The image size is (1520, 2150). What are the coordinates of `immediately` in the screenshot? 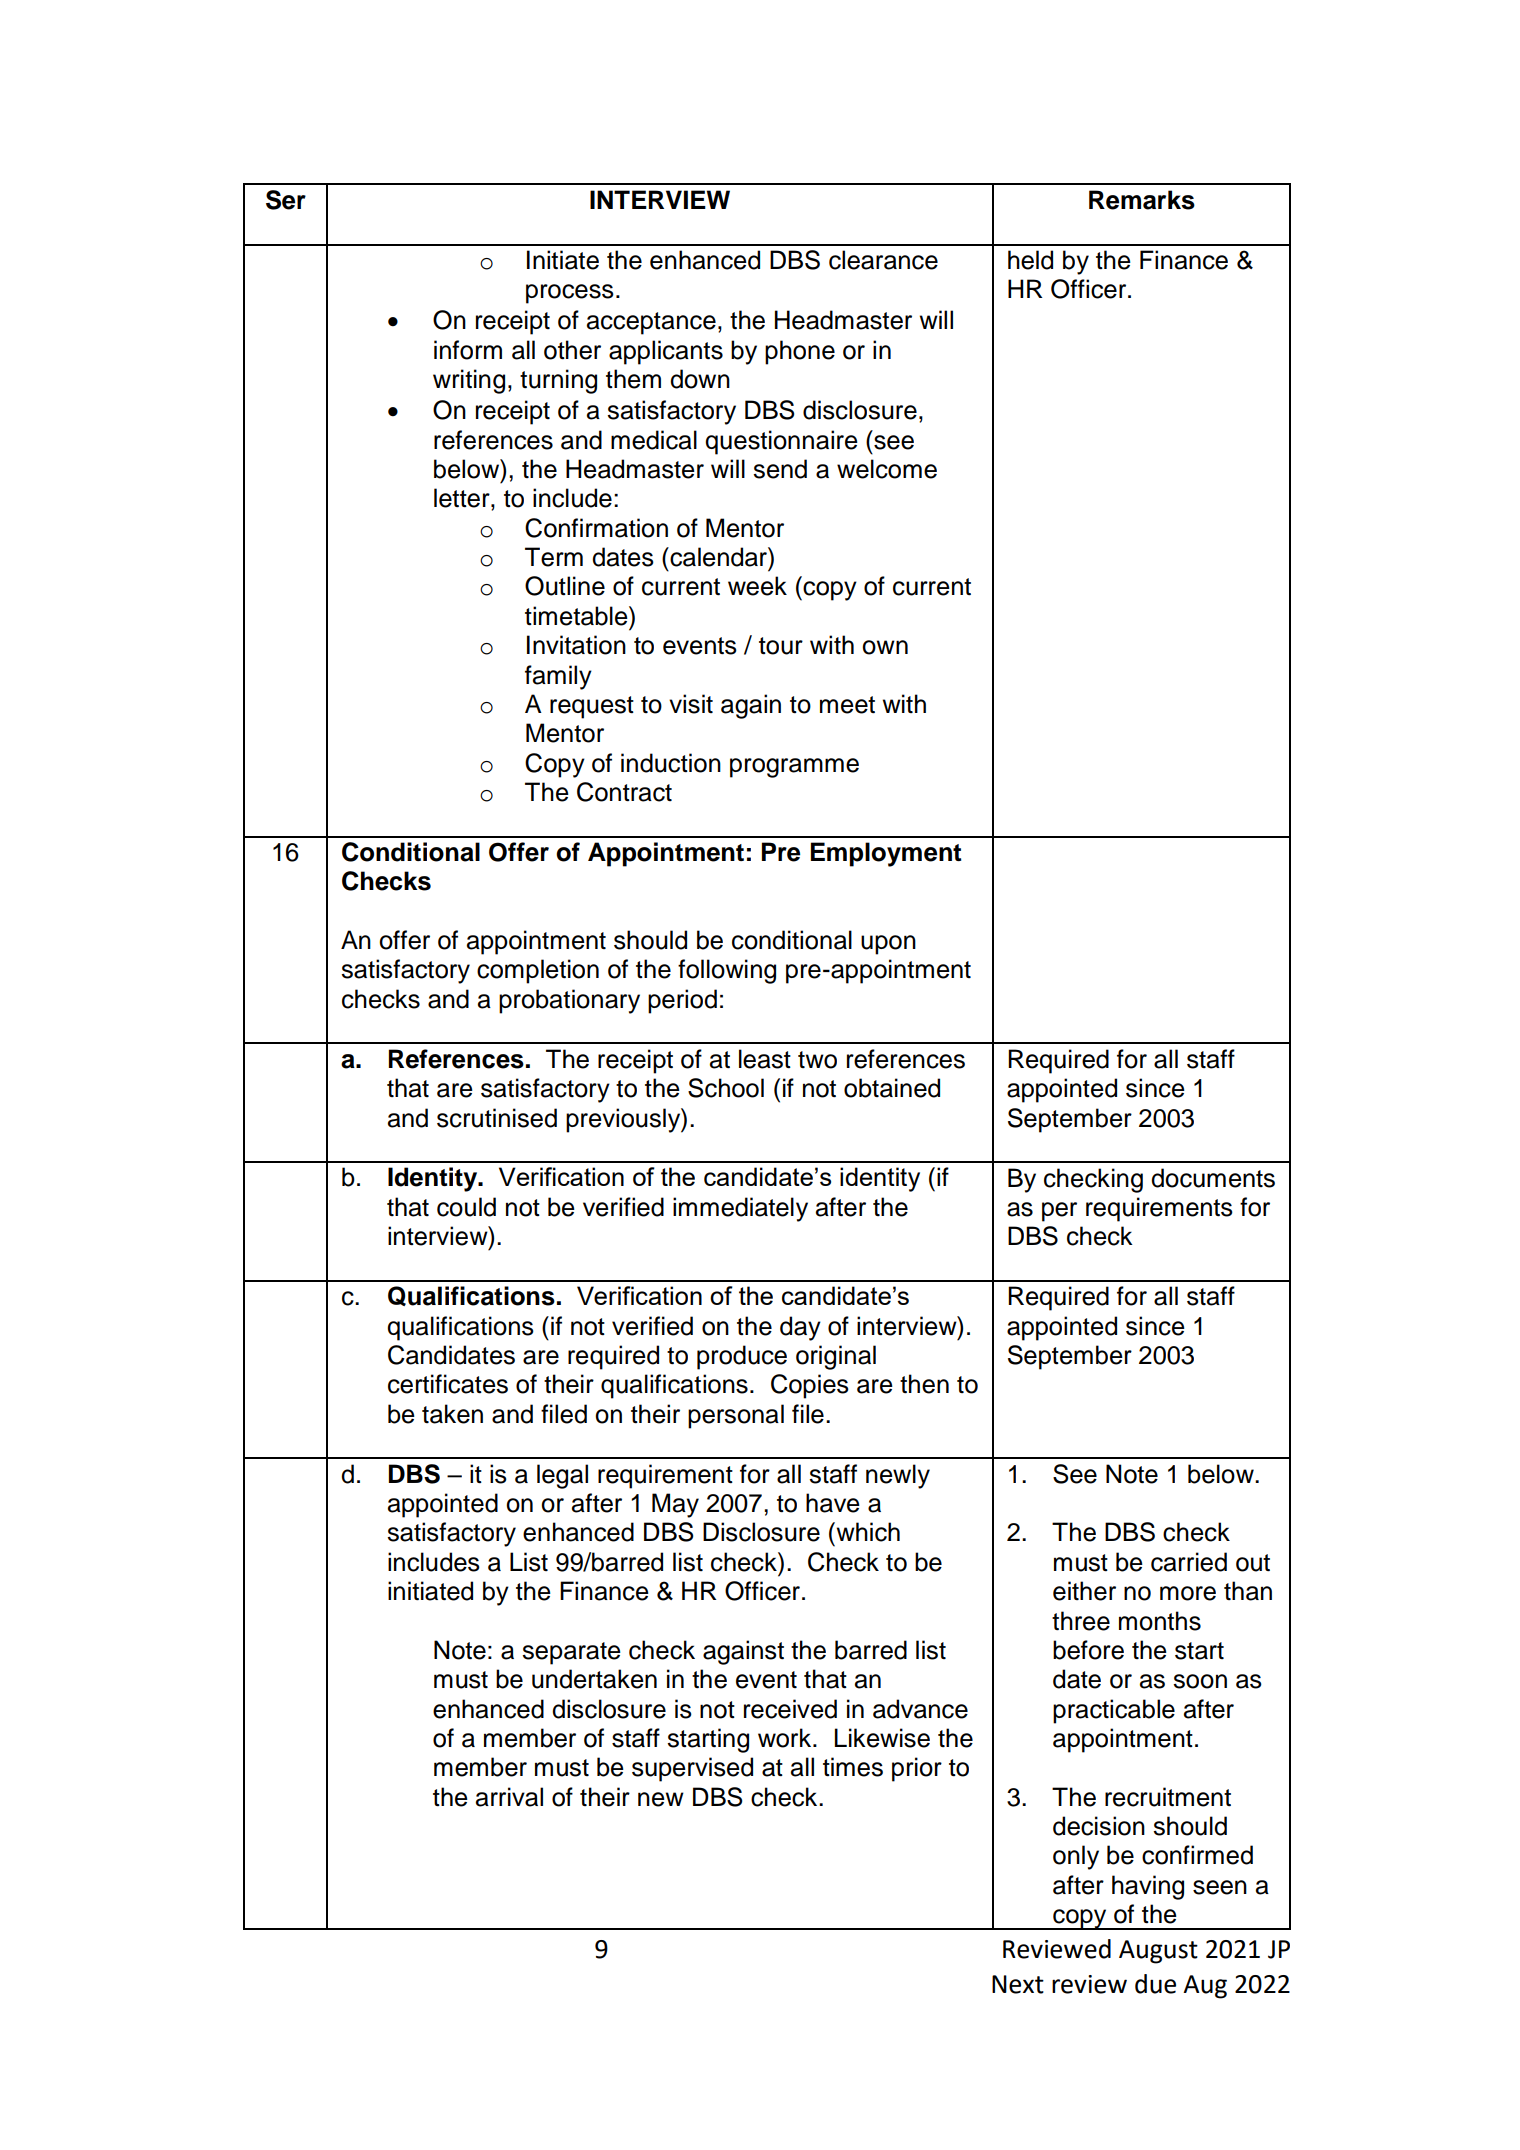 It's located at (740, 1209).
